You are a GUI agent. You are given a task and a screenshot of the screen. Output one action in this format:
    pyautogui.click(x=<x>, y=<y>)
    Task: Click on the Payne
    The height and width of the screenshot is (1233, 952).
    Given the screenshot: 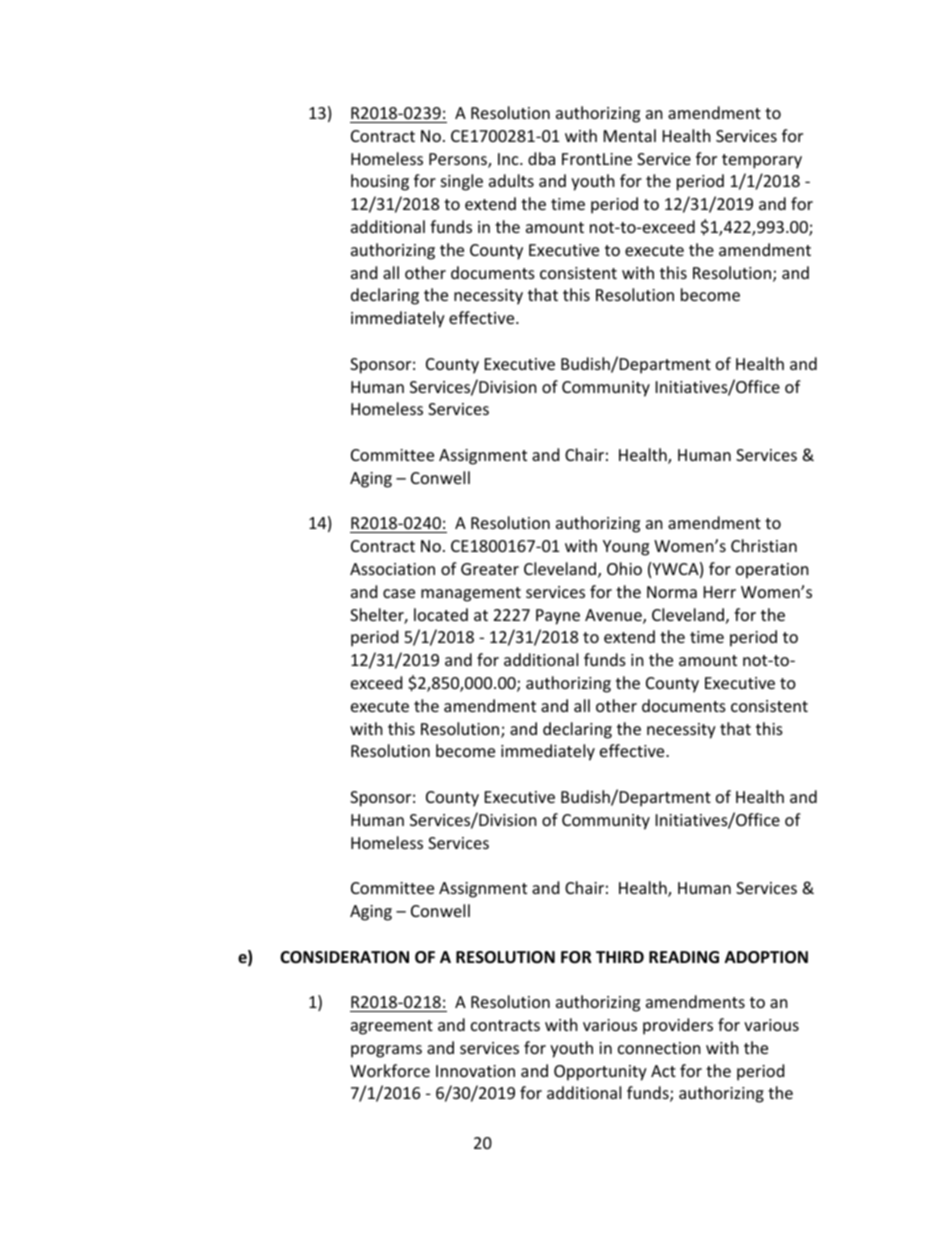 What is the action you would take?
    pyautogui.click(x=558, y=617)
